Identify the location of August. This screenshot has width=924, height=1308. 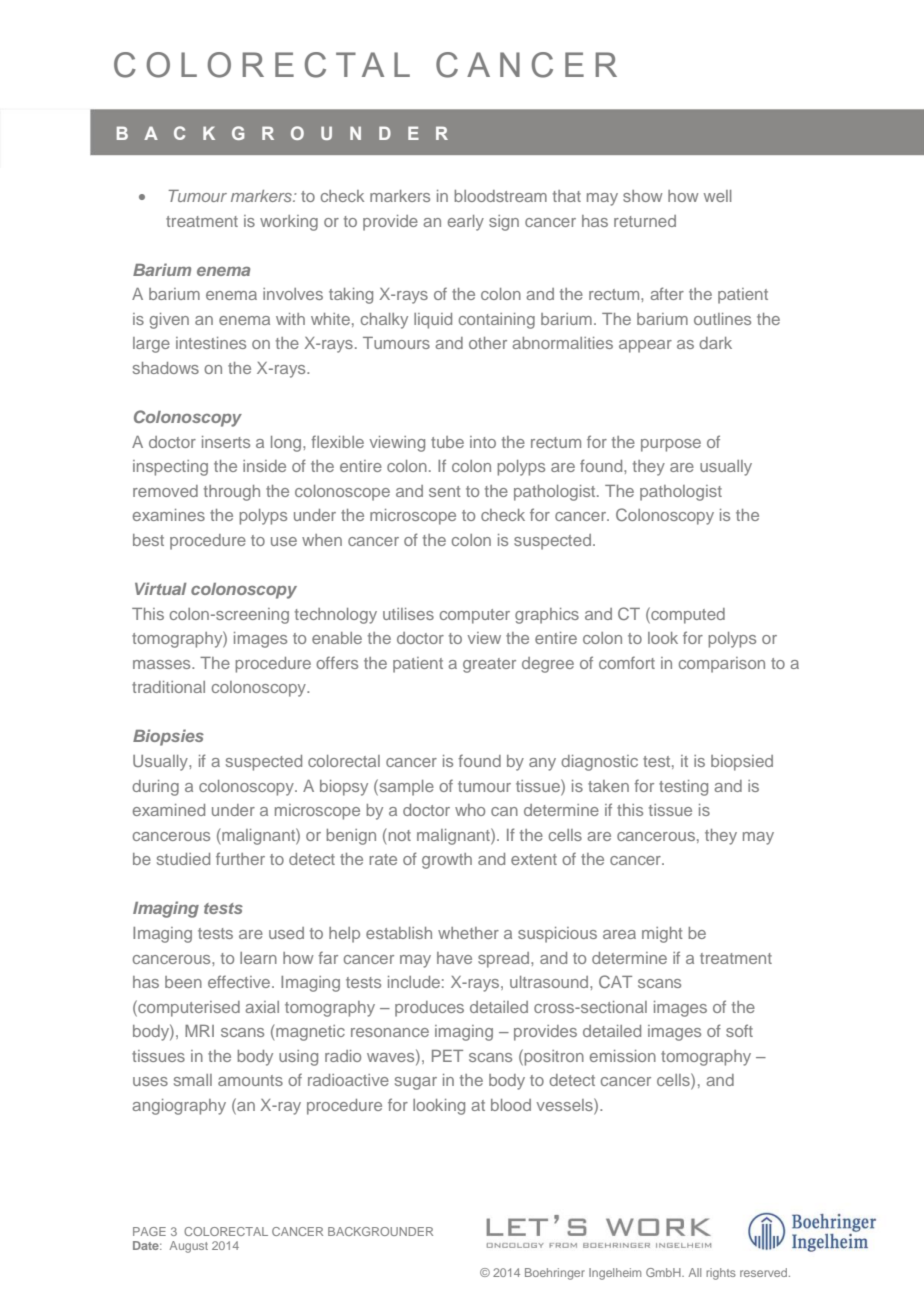
(189, 1247).
